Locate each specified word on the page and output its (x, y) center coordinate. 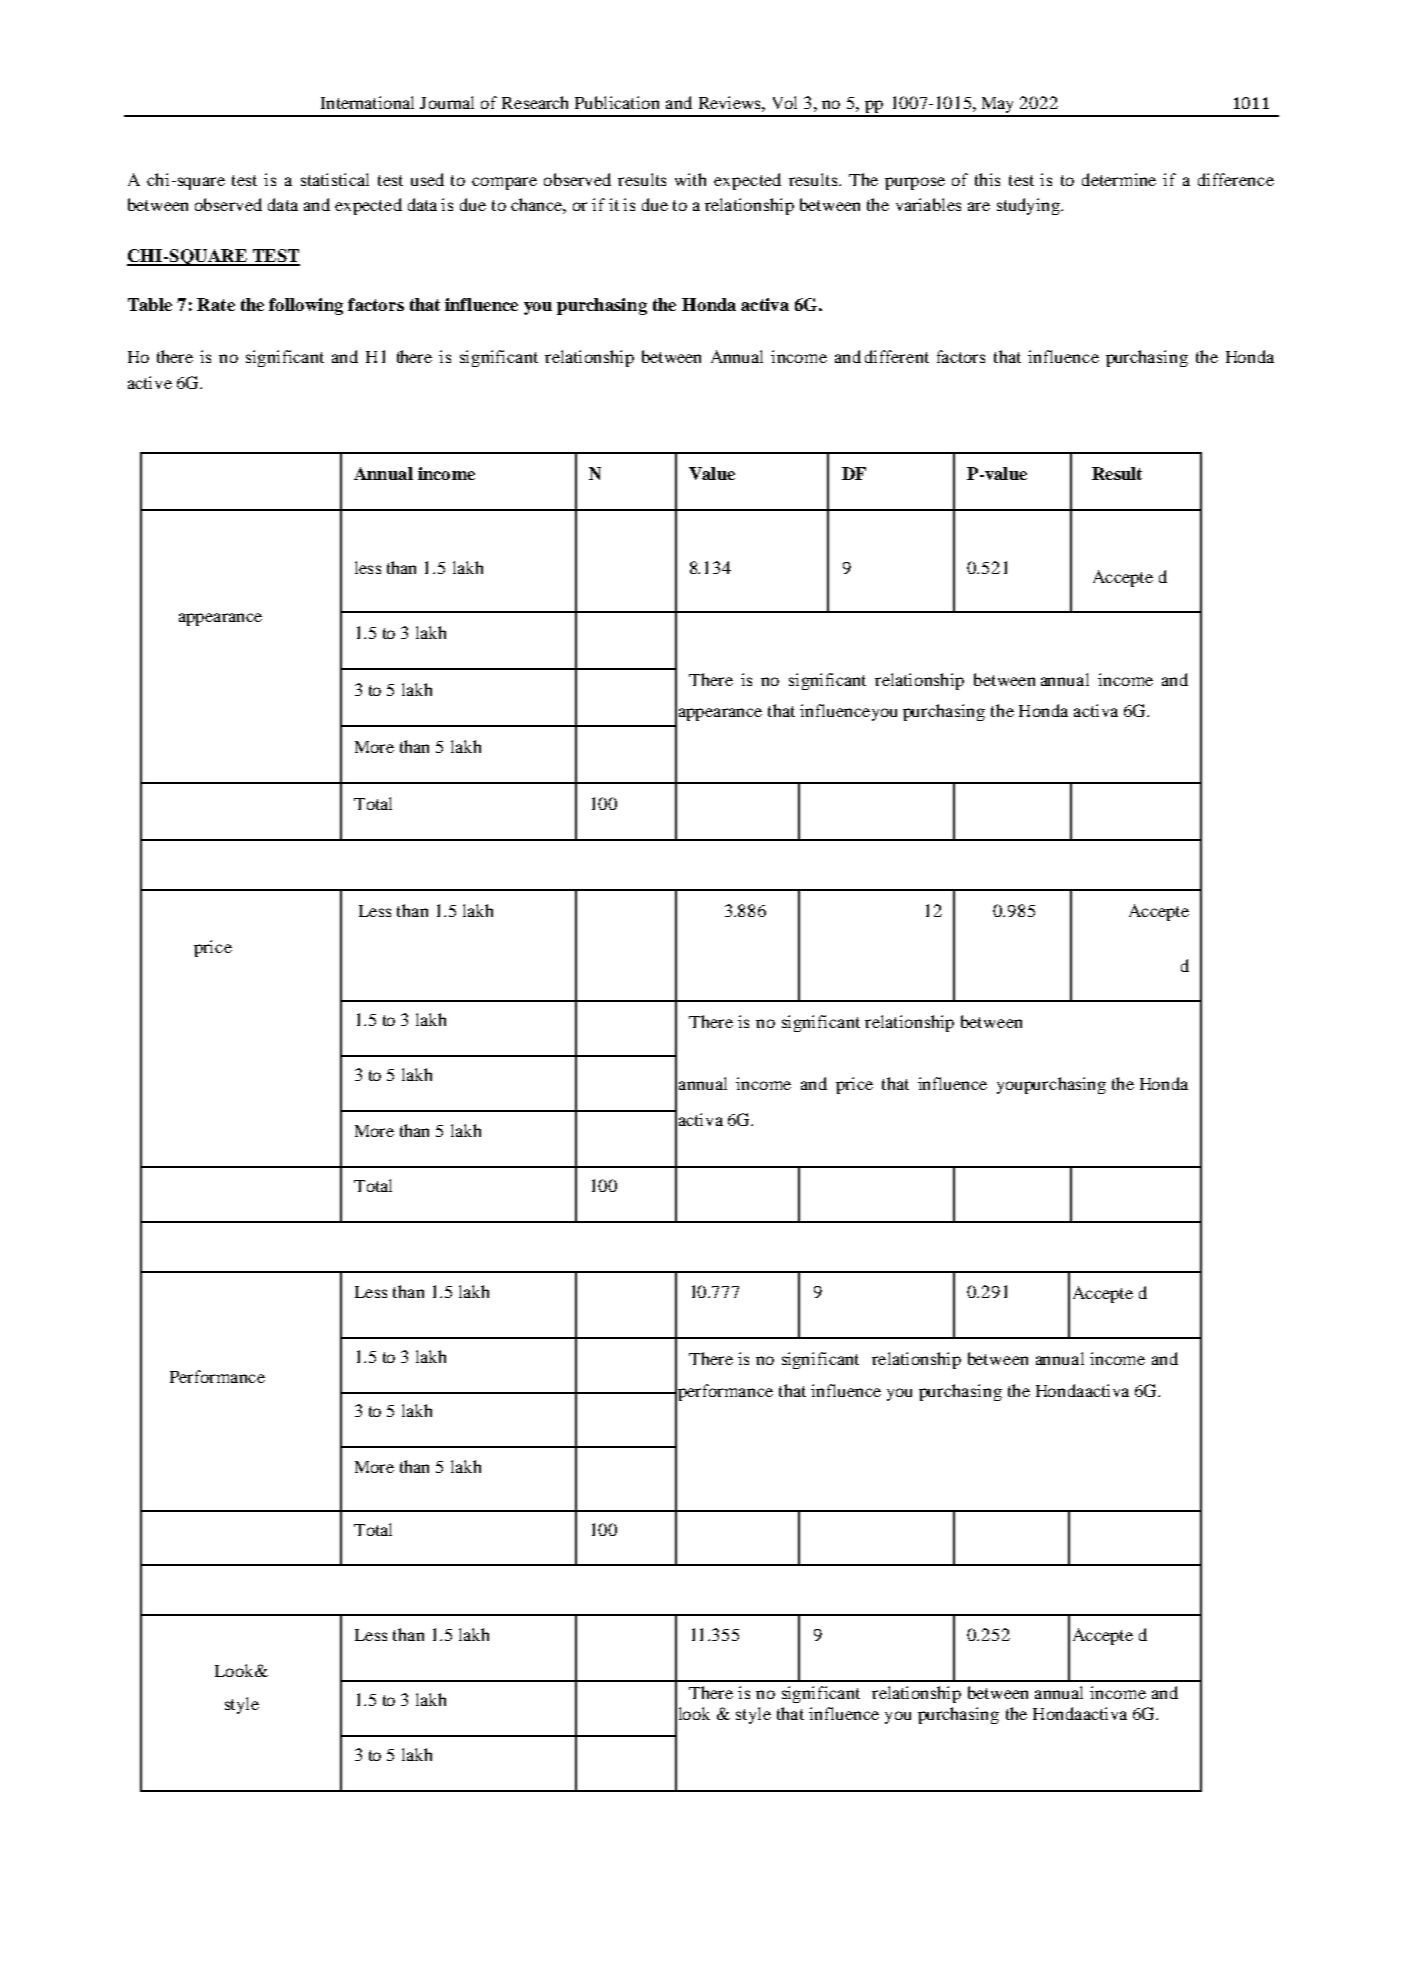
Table (150, 304)
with (690, 179)
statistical (335, 179)
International (367, 102)
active (150, 382)
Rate (216, 304)
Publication (617, 102)
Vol (785, 102)
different (897, 356)
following (306, 306)
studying (1030, 206)
